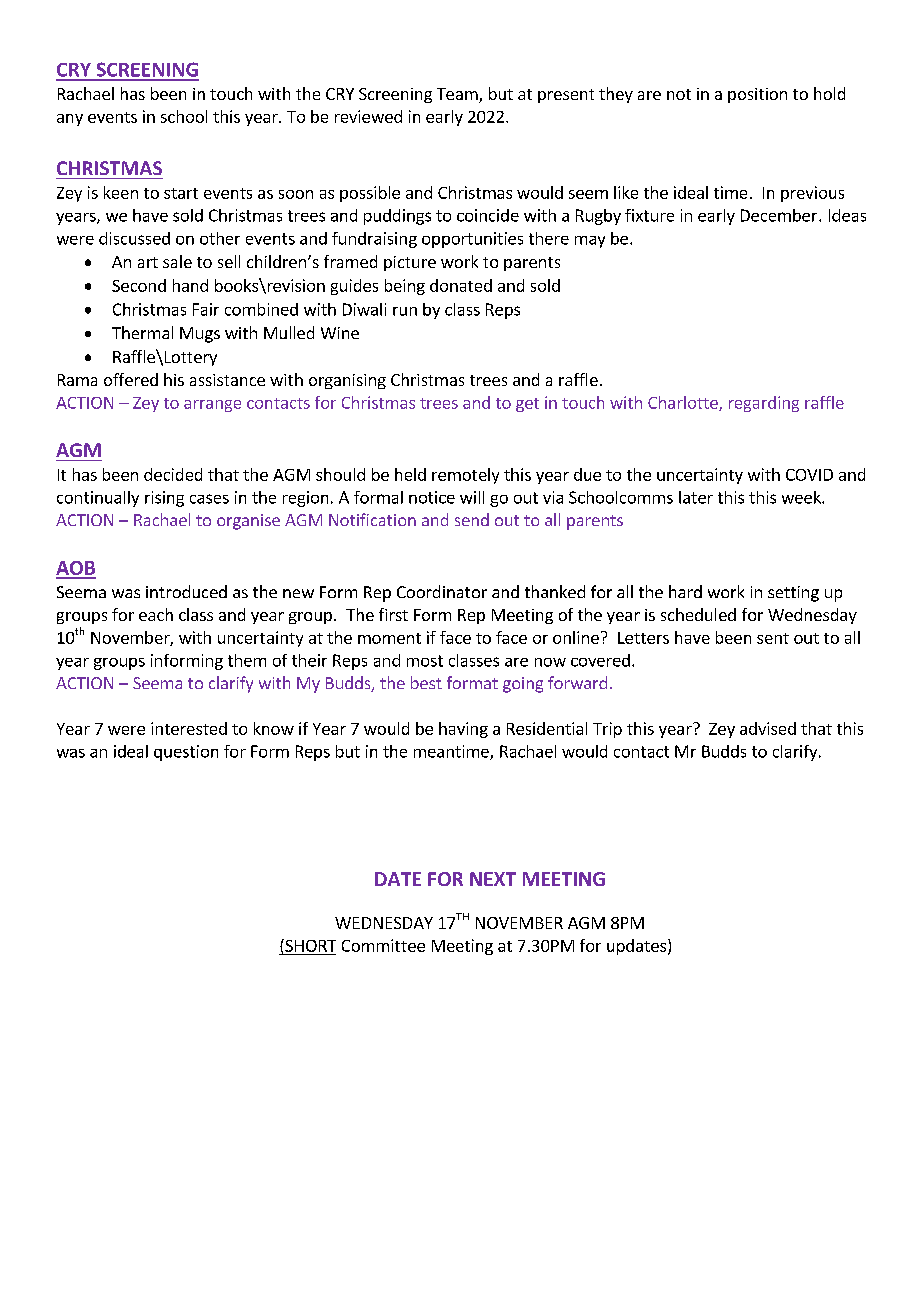  Describe the element at coordinates (142, 332) in the screenshot. I see `Thermal` at that location.
